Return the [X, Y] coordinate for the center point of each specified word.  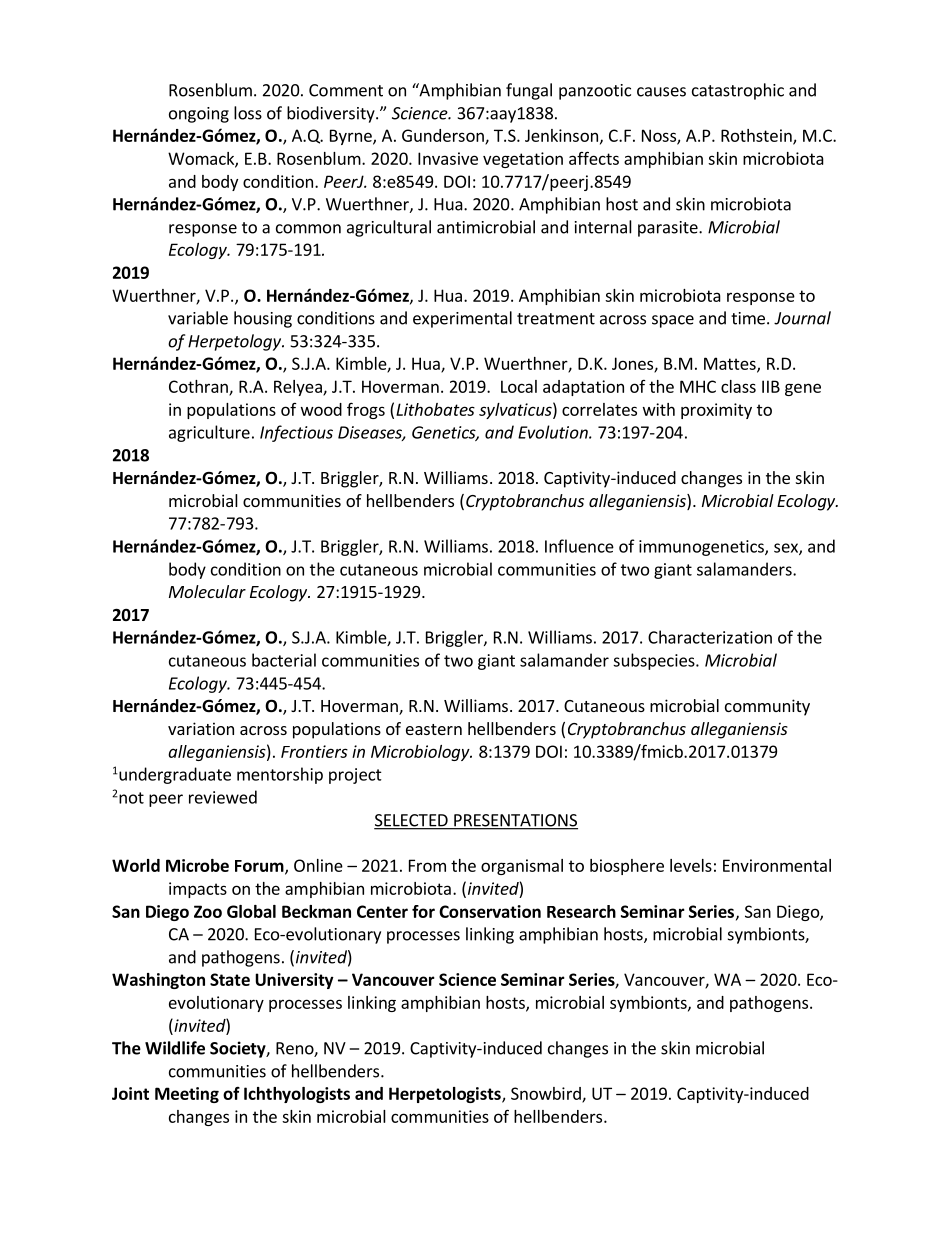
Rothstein [757, 136]
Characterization [710, 637]
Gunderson [444, 136]
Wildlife [175, 1048]
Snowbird [547, 1094]
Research [581, 911]
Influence [579, 546]
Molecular [207, 591]
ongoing [199, 115]
